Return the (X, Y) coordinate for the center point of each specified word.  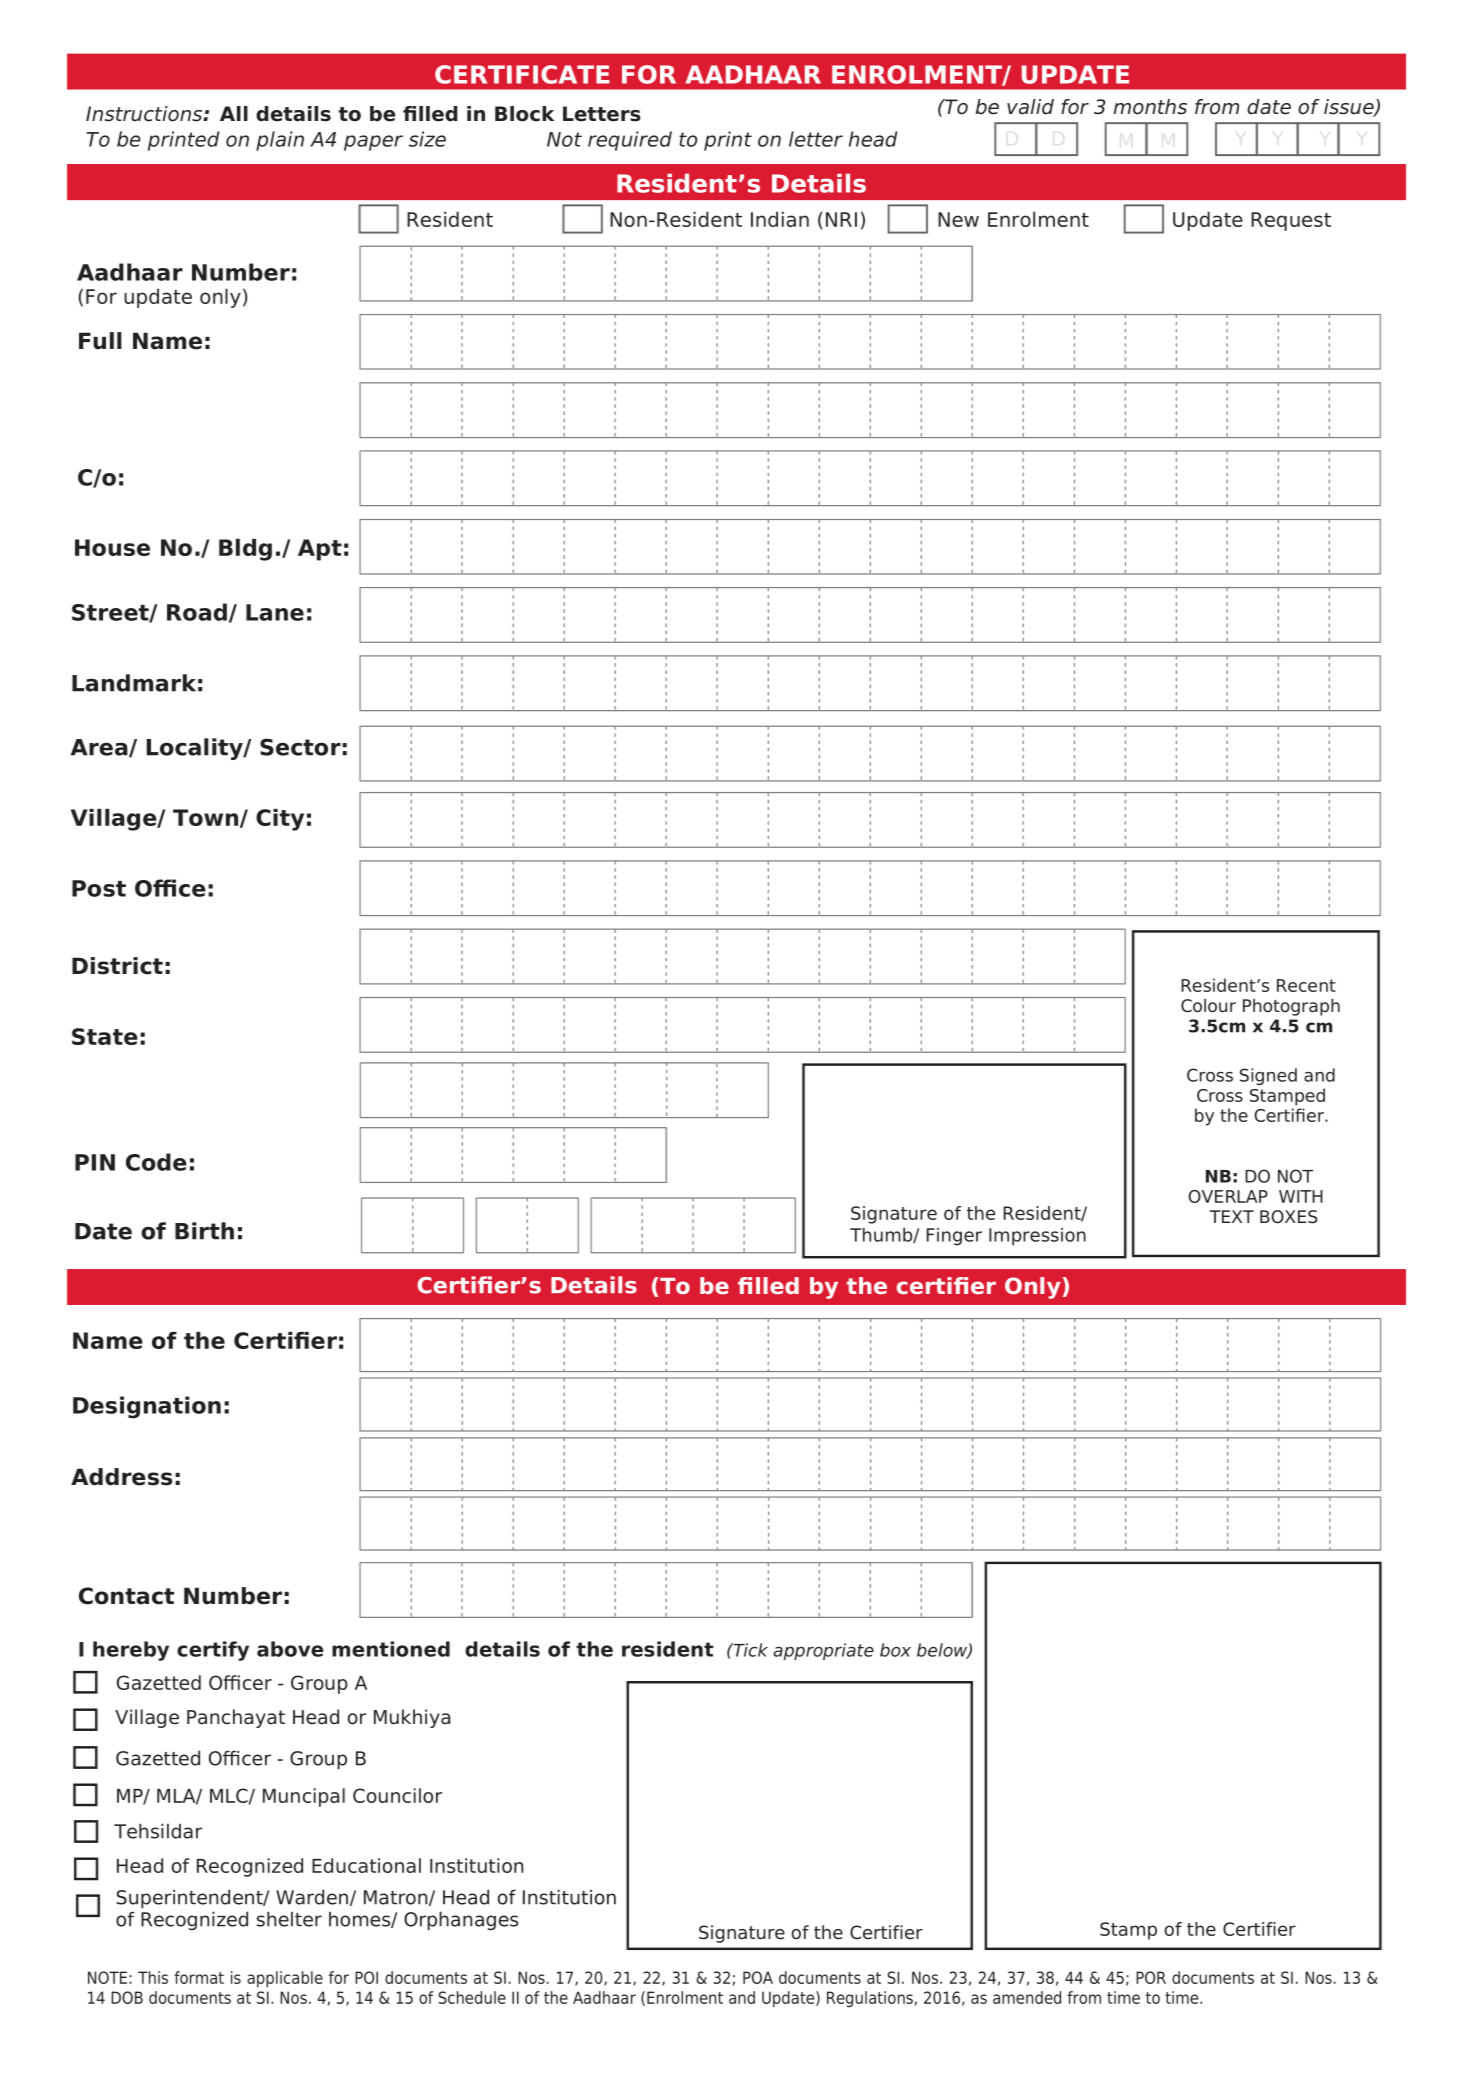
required (630, 141)
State (105, 1036)
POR (1151, 1977)
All (234, 113)
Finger (954, 1237)
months (1150, 107)
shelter (289, 1919)
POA (758, 1977)
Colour (1208, 1006)
